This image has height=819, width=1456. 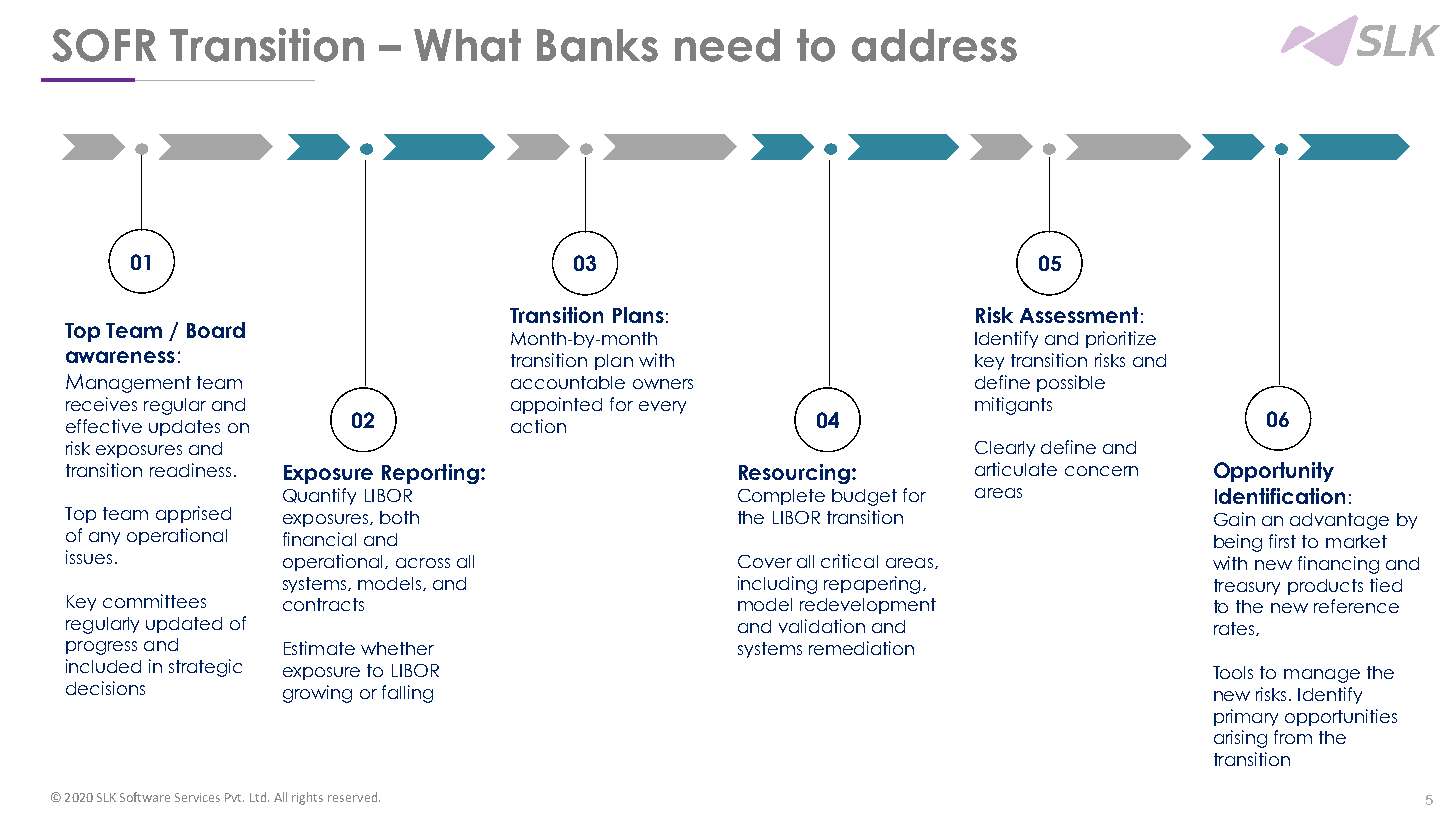 What do you see at coordinates (1079, 315) in the image?
I see `Assessment` at bounding box center [1079, 315].
